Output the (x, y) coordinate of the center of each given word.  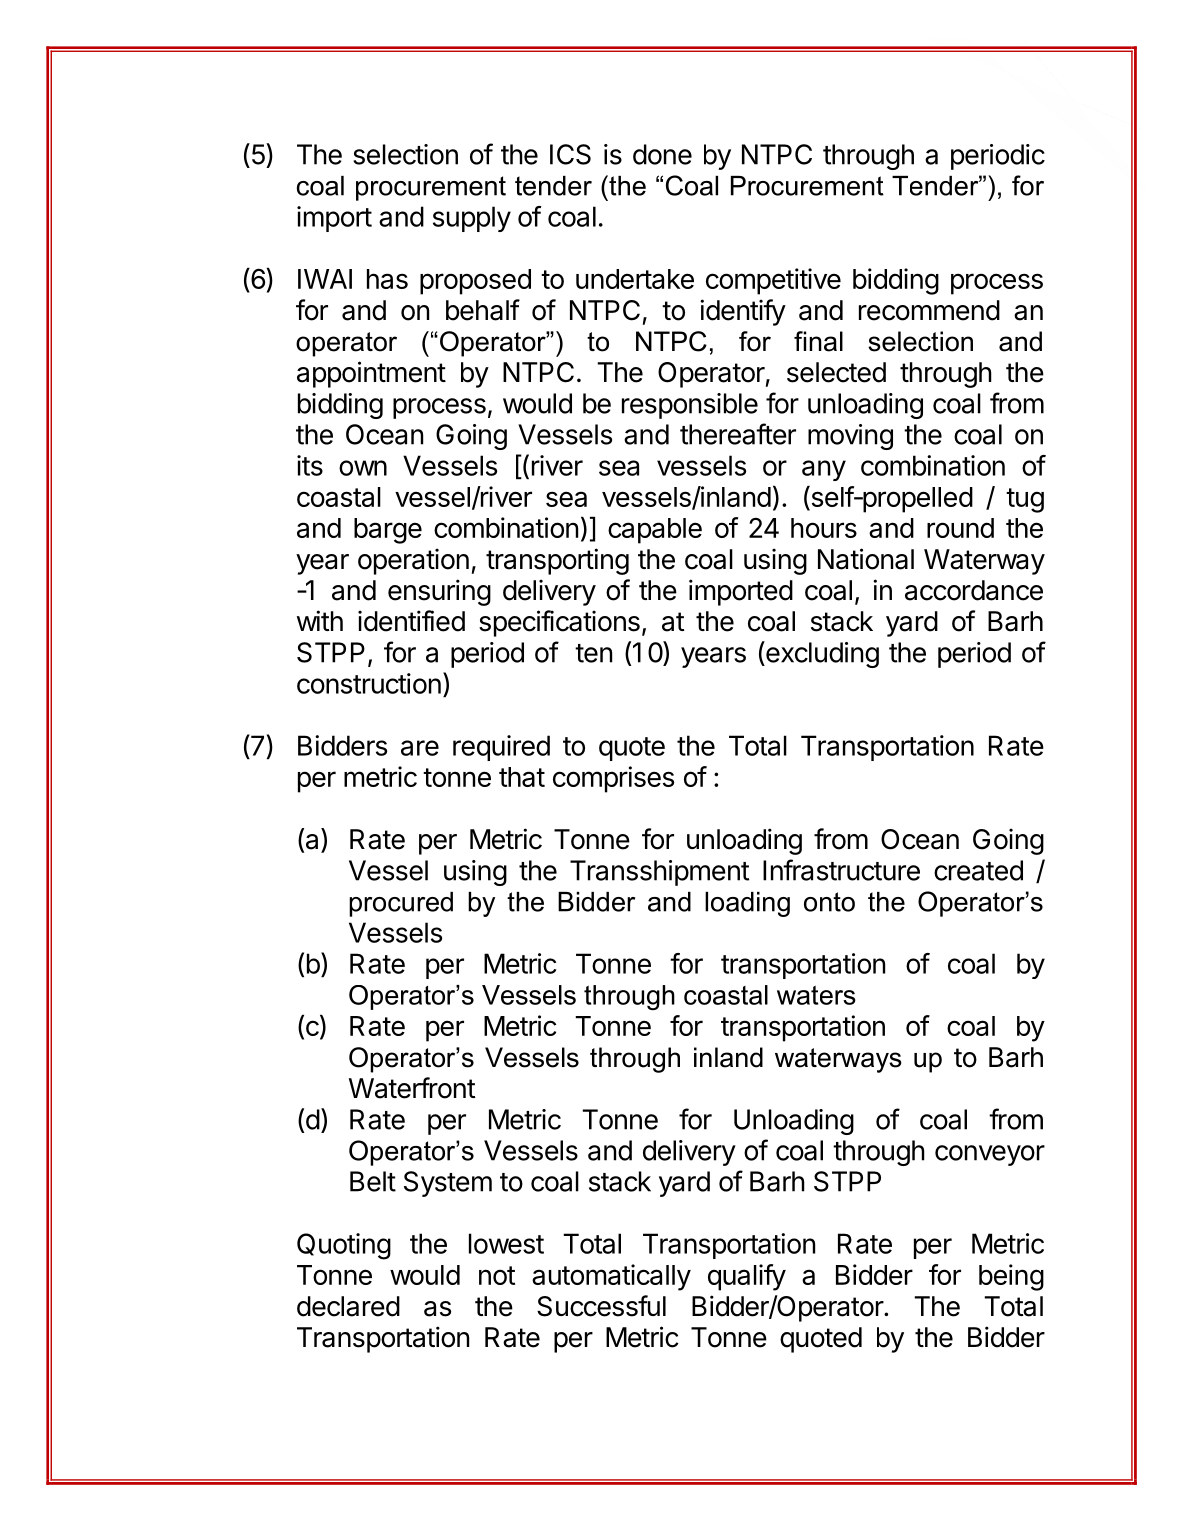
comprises (613, 779)
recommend (929, 310)
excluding (821, 654)
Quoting (344, 1246)
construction (369, 683)
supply (472, 219)
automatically (611, 1277)
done (662, 154)
